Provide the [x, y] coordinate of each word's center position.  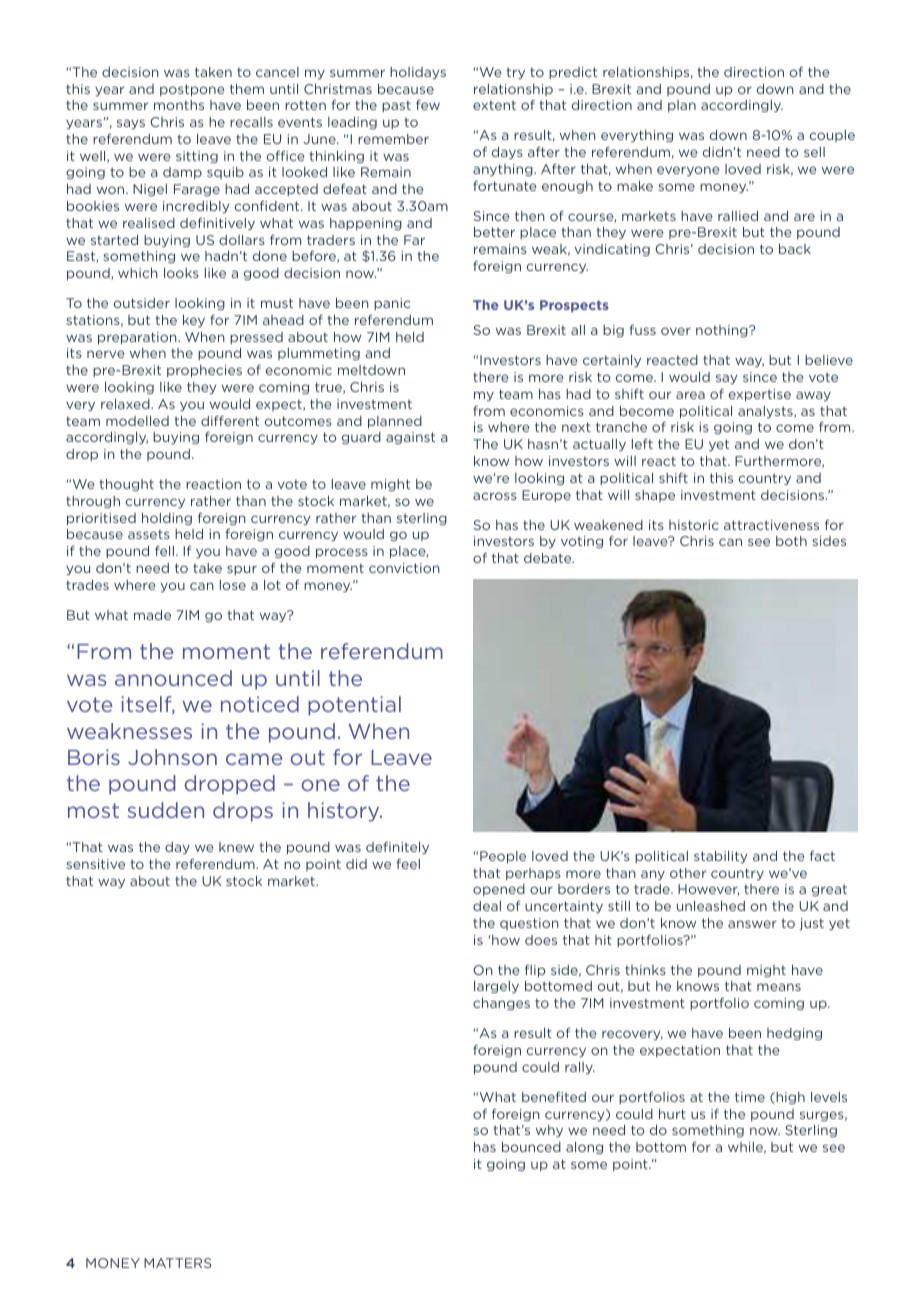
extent [494, 105]
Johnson [172, 757]
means [779, 987]
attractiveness [771, 525]
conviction [404, 568]
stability [720, 857]
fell [164, 551]
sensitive [96, 864]
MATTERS [178, 1263]
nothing [723, 331]
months [179, 105]
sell [814, 152]
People [503, 857]
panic [392, 304]
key [194, 321]
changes [501, 1004]
